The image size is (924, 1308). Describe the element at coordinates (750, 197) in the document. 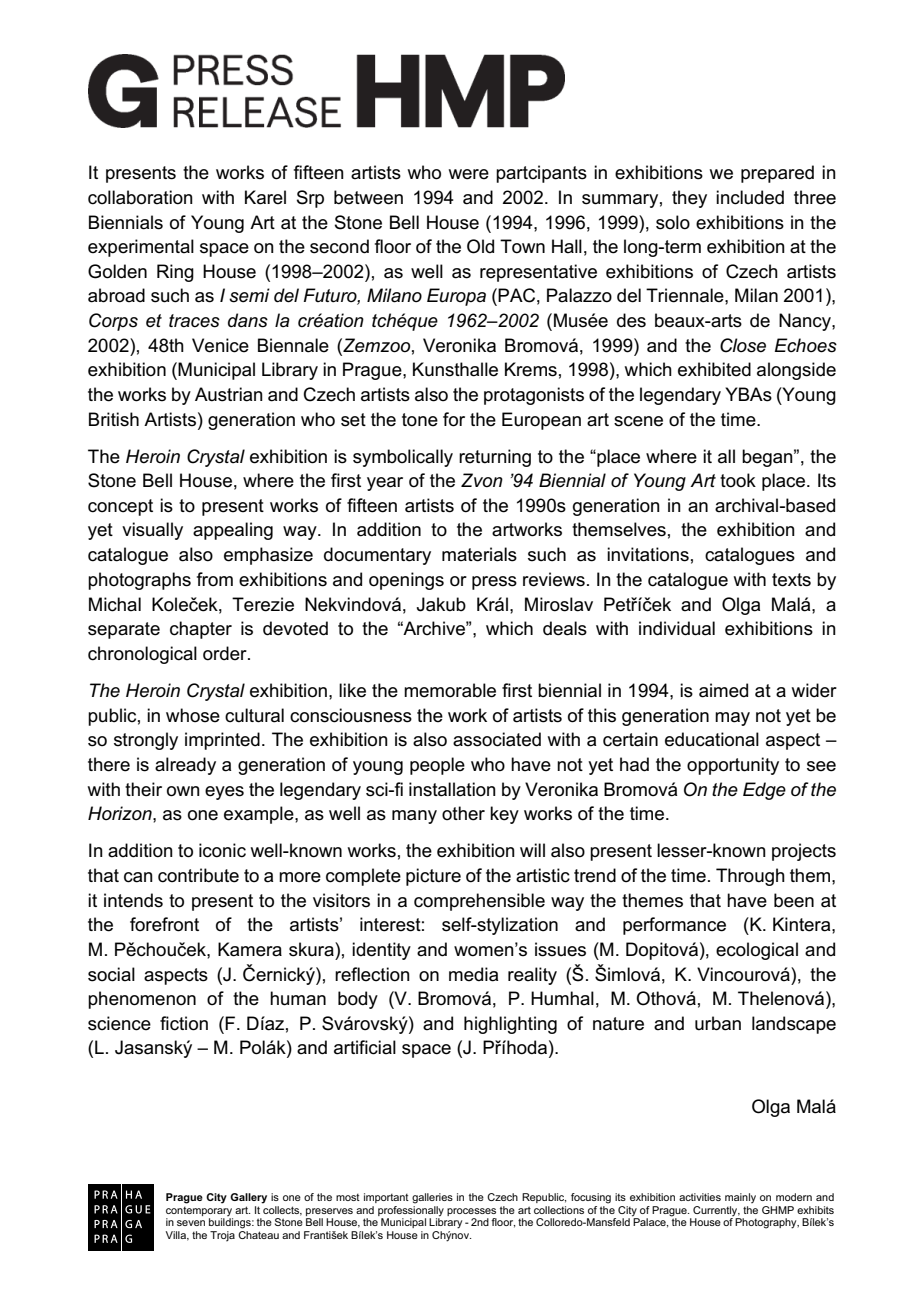

I see `included` at that location.
